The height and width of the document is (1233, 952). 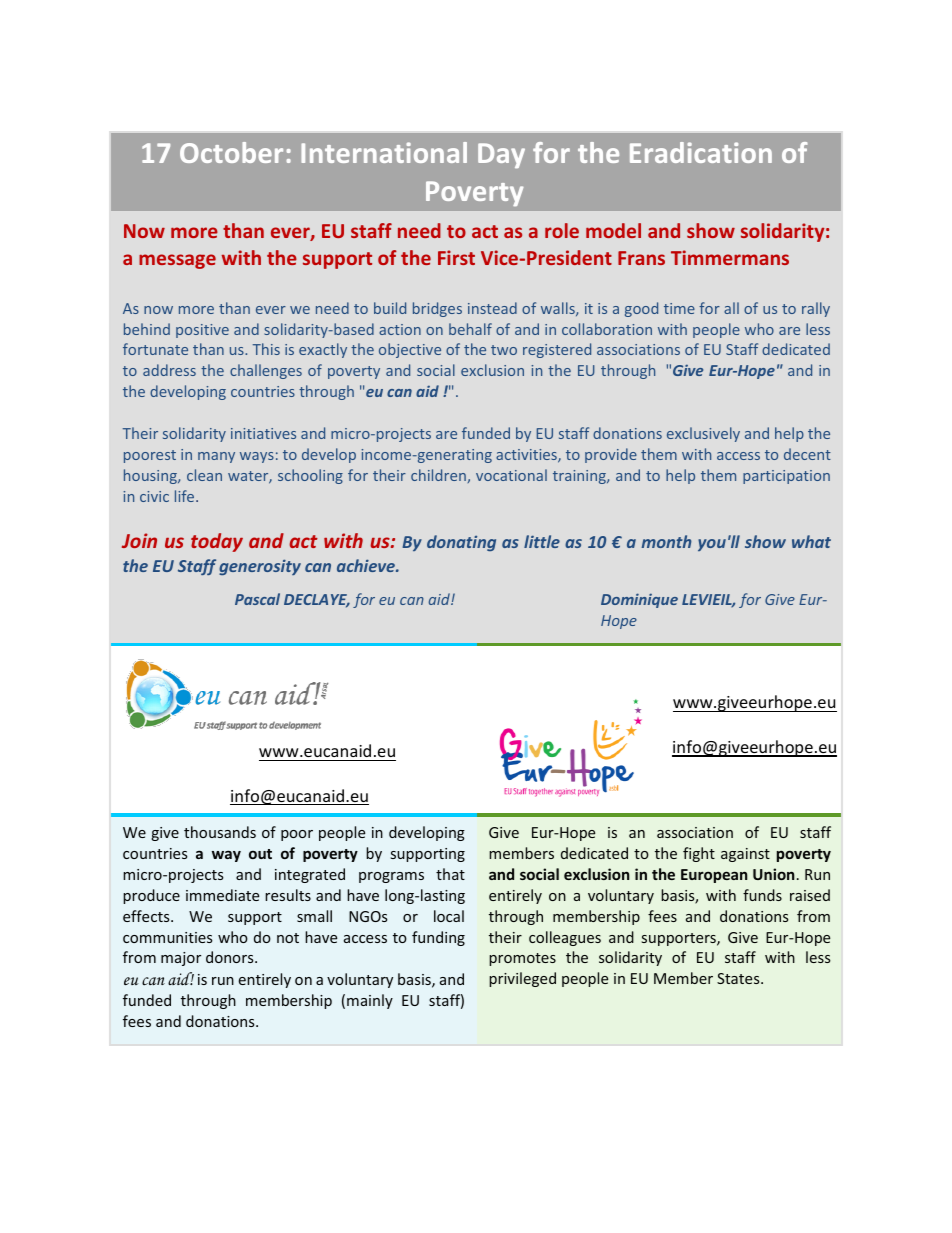 I want to click on two, so click(x=504, y=350).
